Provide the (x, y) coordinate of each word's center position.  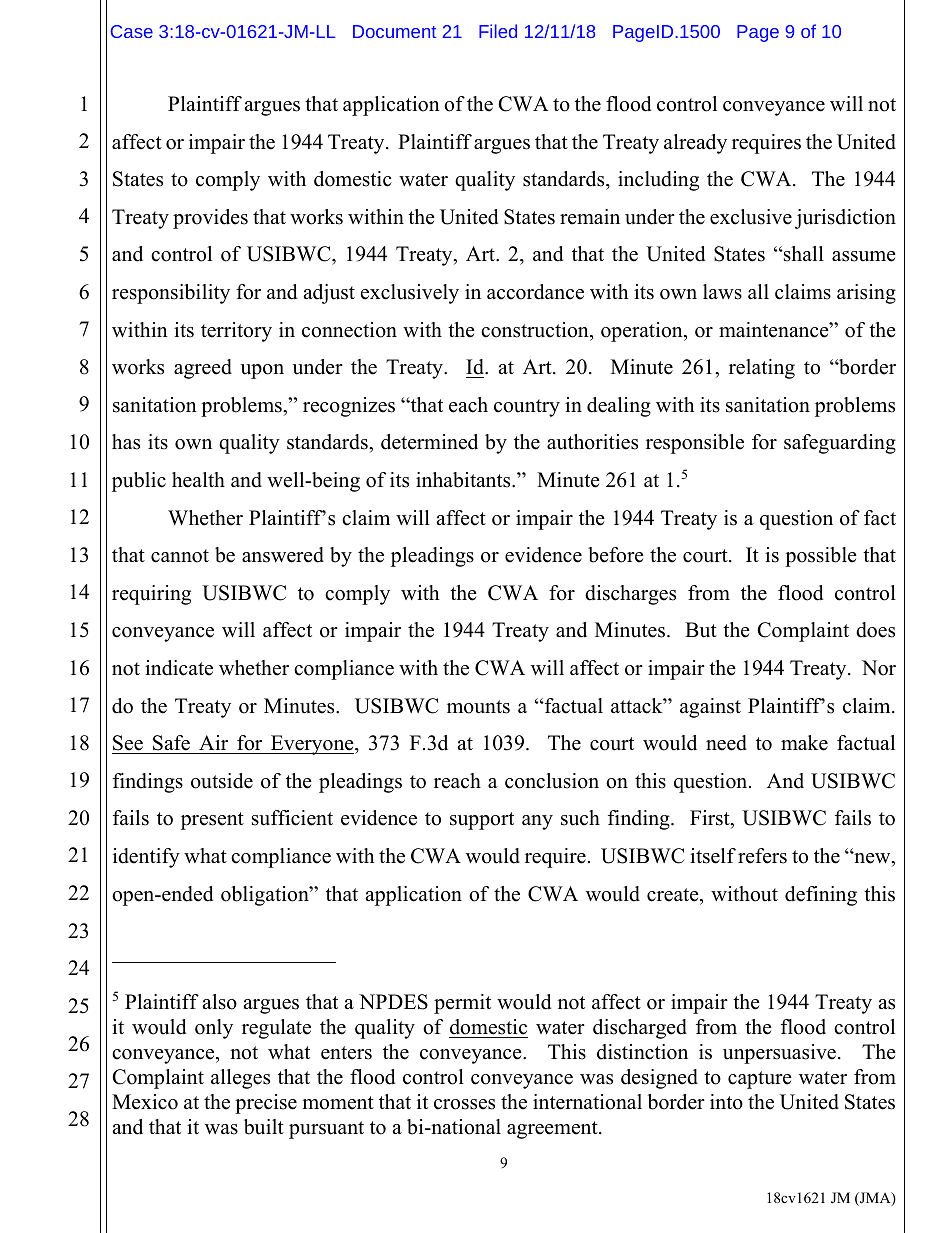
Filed (498, 31)
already (695, 144)
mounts (478, 707)
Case (132, 31)
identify (146, 858)
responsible (695, 444)
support (482, 821)
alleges (240, 1079)
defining (821, 896)
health (198, 480)
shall (803, 254)
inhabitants (464, 480)
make (804, 743)
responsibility (171, 294)
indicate (179, 668)
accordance (535, 292)
